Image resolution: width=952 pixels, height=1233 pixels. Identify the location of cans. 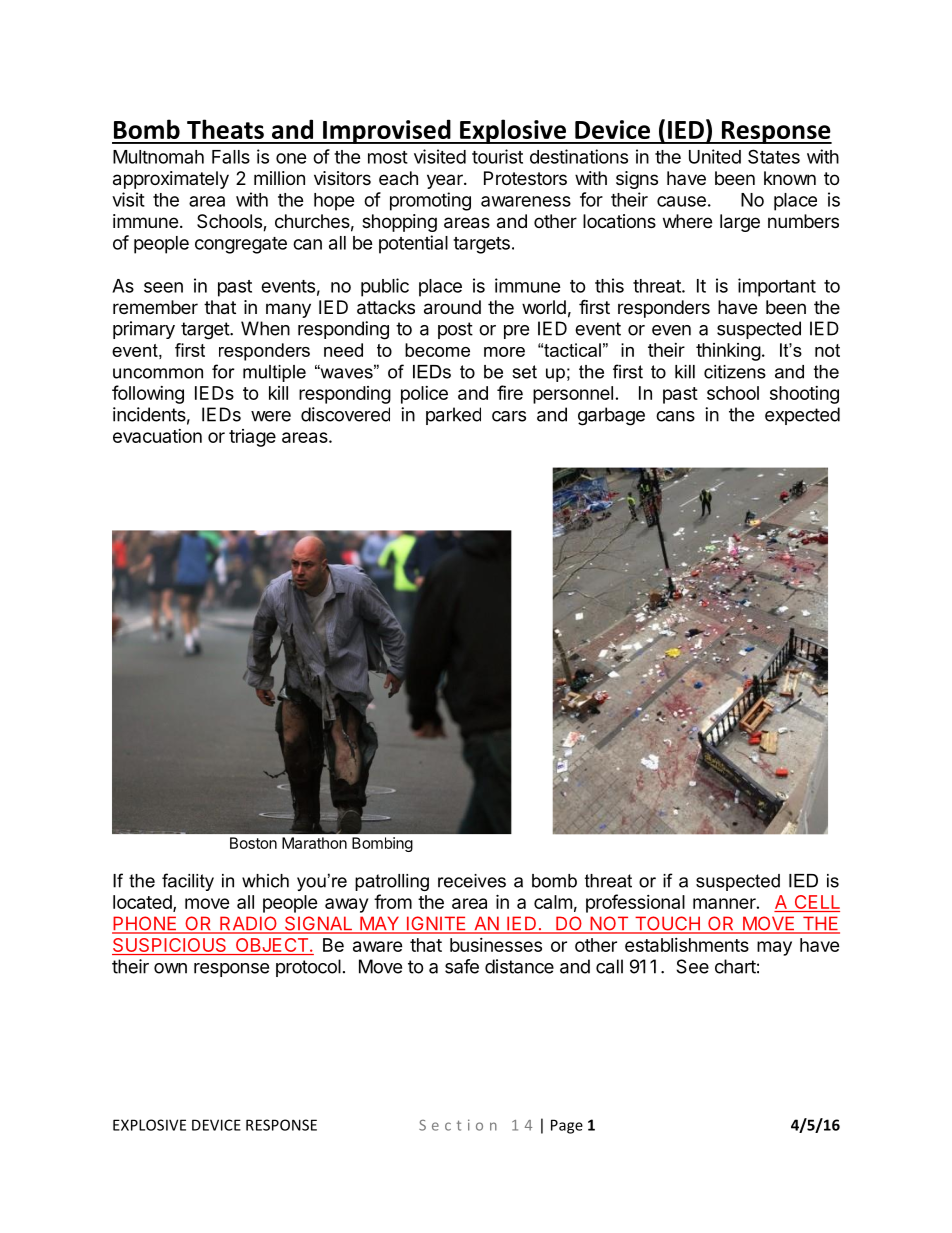
(675, 416).
